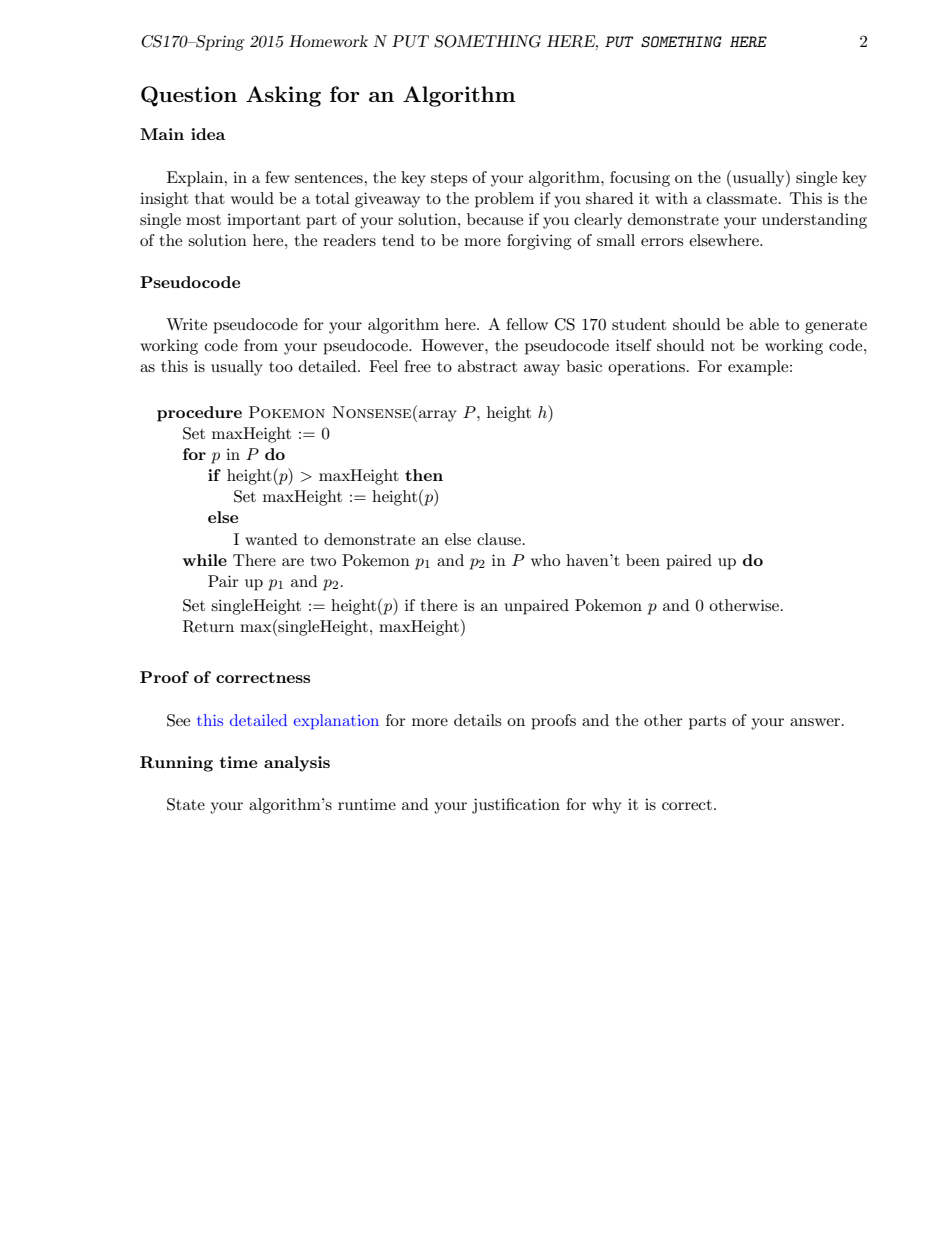 The image size is (952, 1233). What do you see at coordinates (607, 806) in the document?
I see `why` at bounding box center [607, 806].
